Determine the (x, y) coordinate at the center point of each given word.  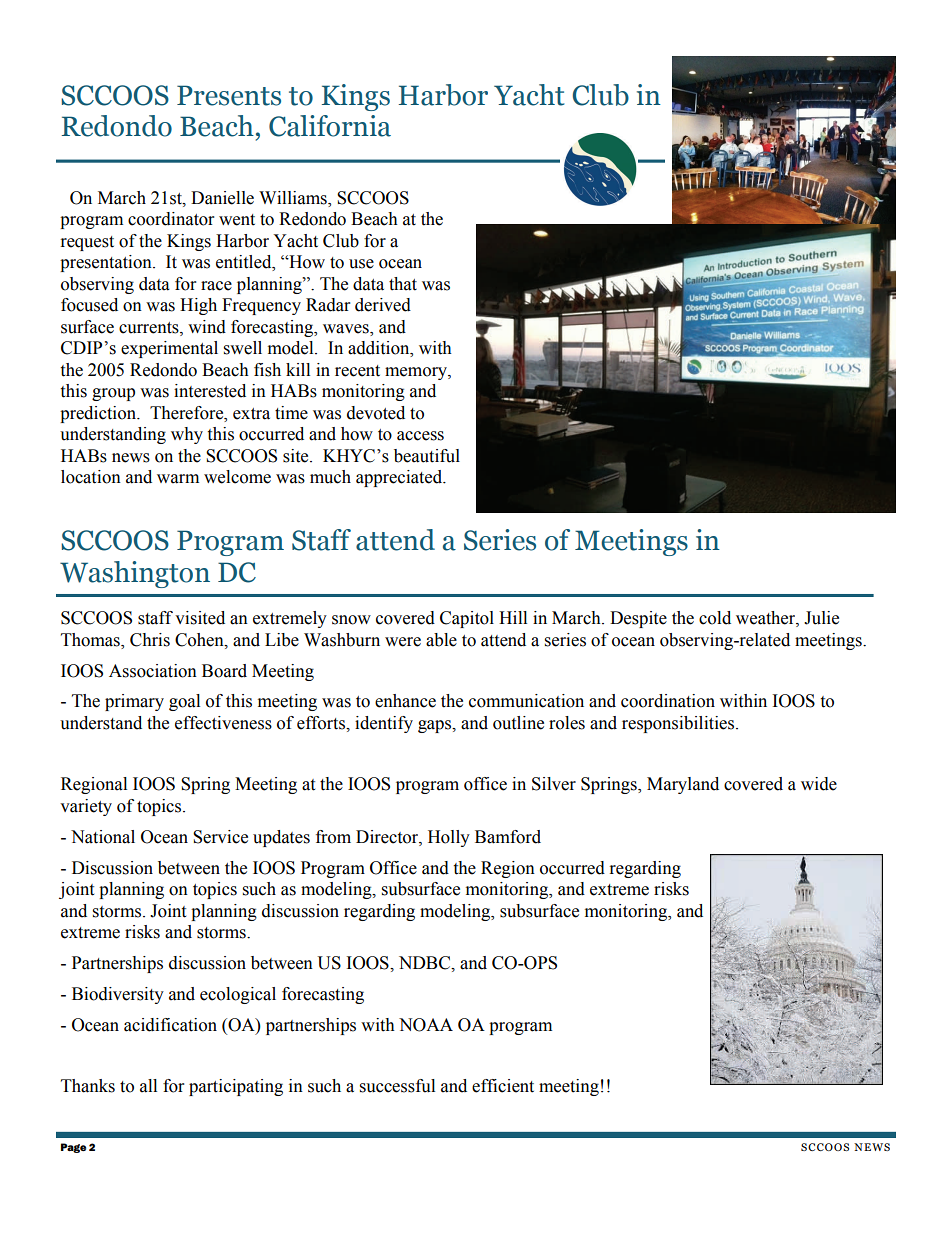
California (330, 126)
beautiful (427, 456)
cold (715, 618)
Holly (449, 838)
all (148, 1086)
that (403, 284)
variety (86, 807)
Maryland (683, 785)
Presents (229, 95)
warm (178, 479)
